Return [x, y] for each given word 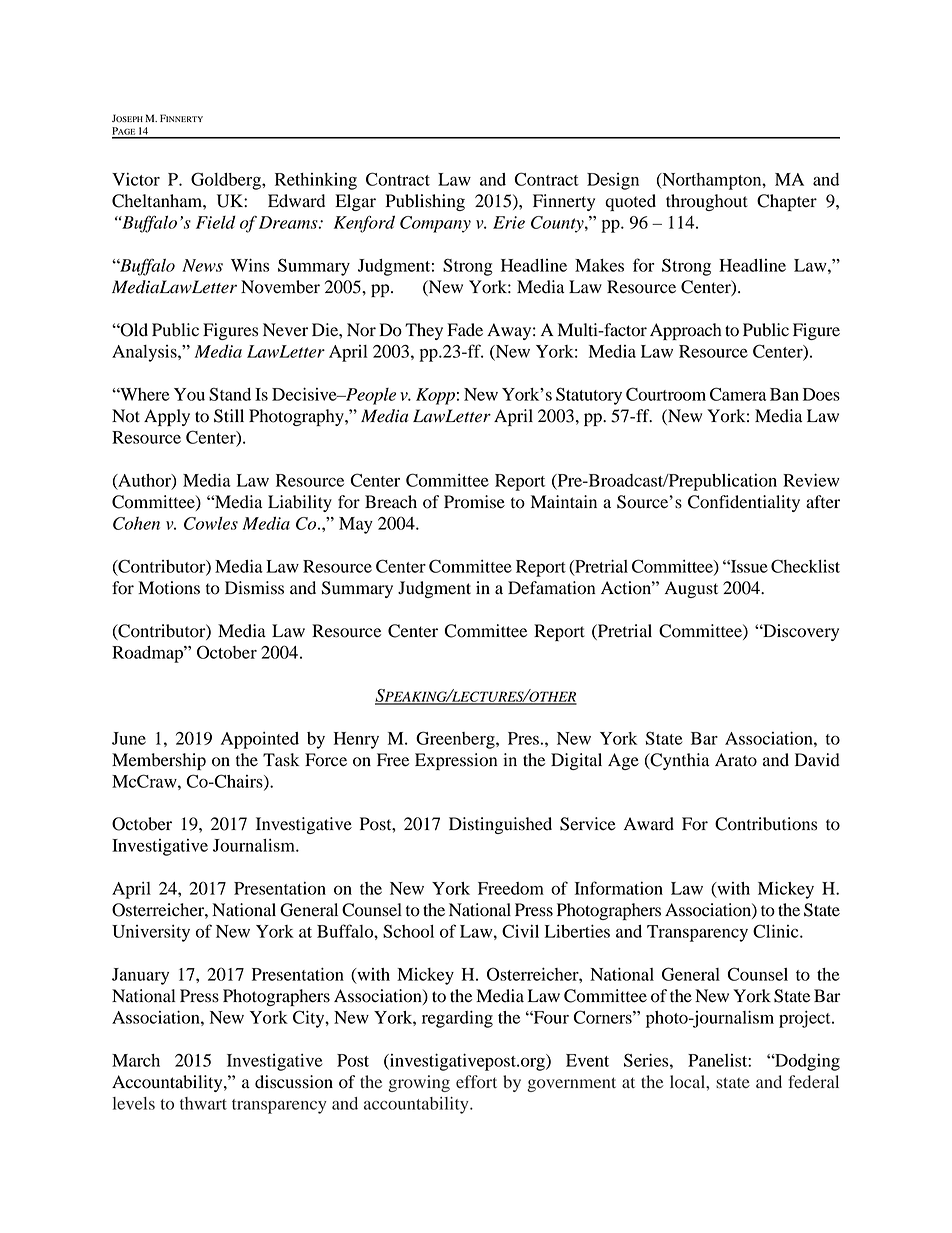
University [151, 933]
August [691, 589]
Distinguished [500, 825]
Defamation [551, 588]
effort [476, 1082]
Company [435, 224]
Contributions [766, 824]
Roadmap [148, 654]
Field [216, 222]
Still [229, 416]
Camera [738, 394]
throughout [707, 202]
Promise [474, 502]
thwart [203, 1103]
